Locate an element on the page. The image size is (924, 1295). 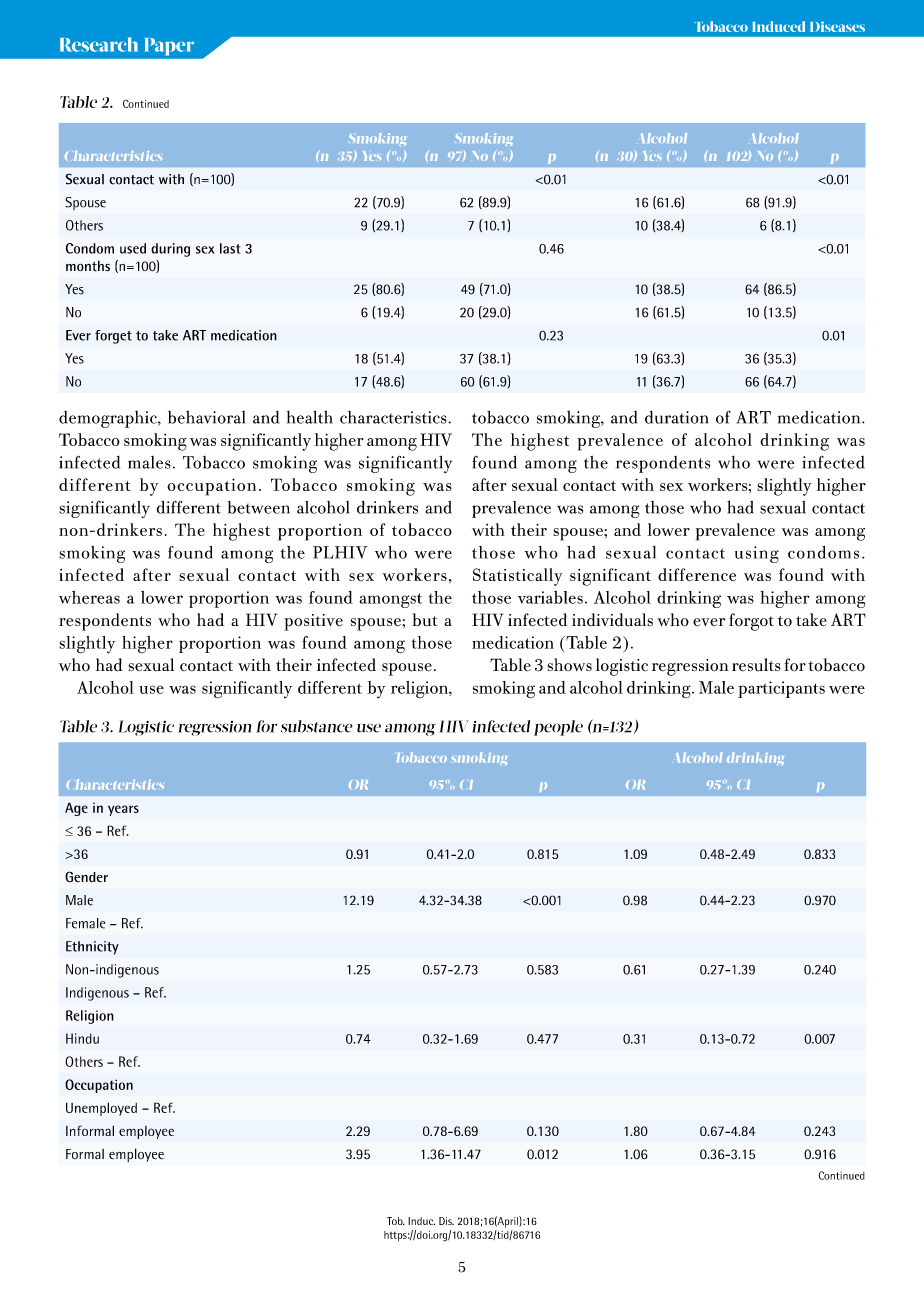
duration is located at coordinates (676, 417).
